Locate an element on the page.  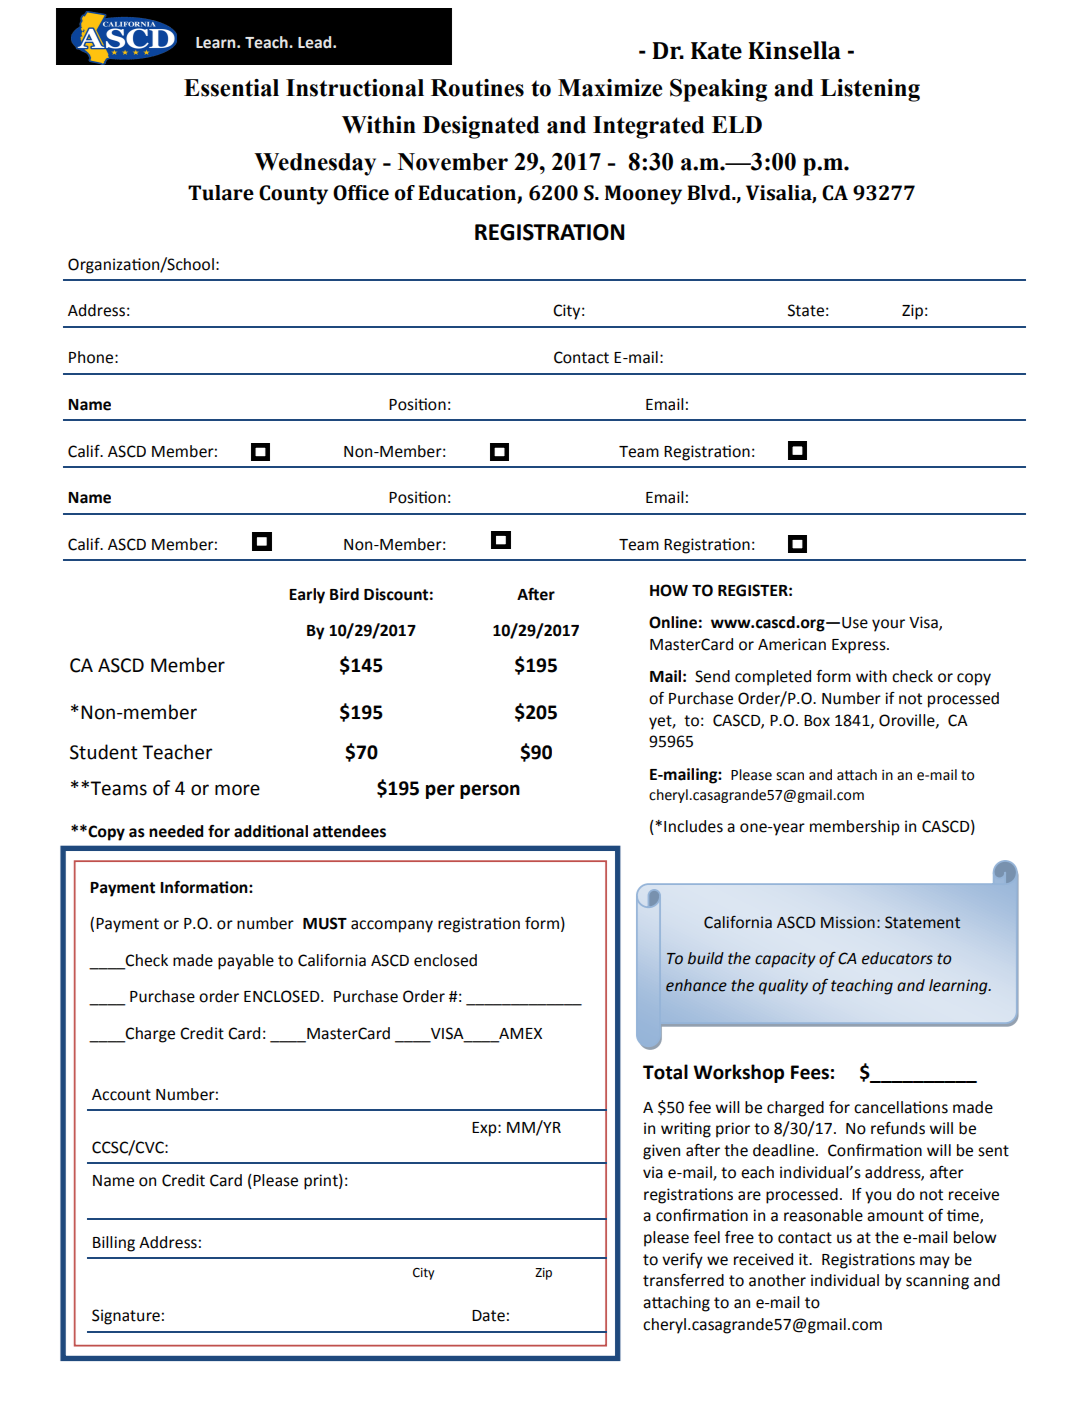
Routines is located at coordinates (477, 88).
